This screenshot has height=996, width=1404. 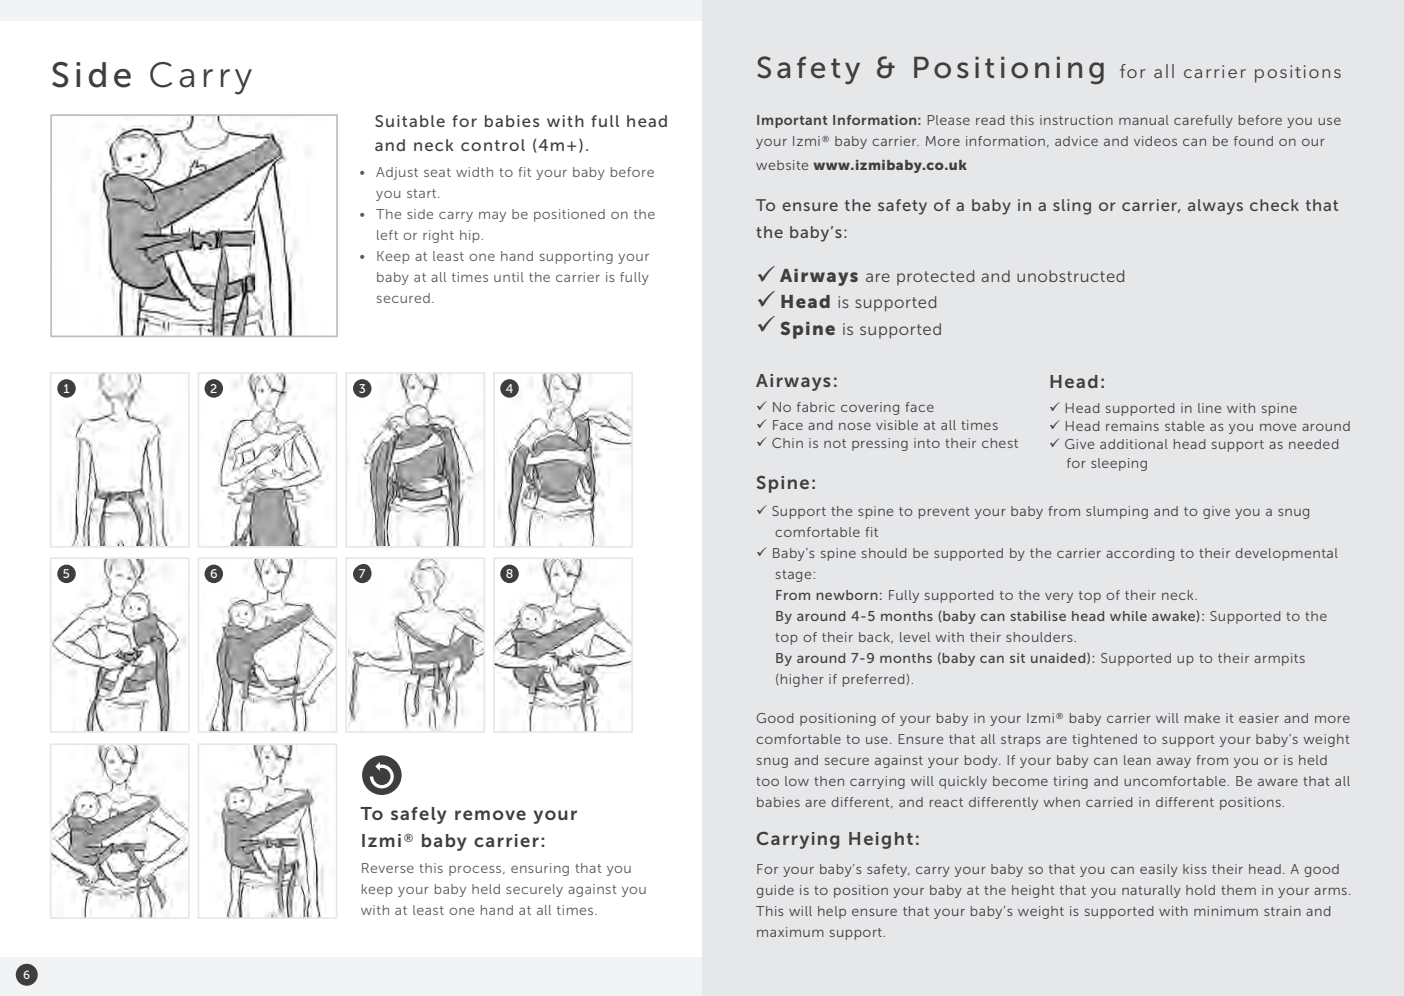 I want to click on minimum, so click(x=1226, y=911).
